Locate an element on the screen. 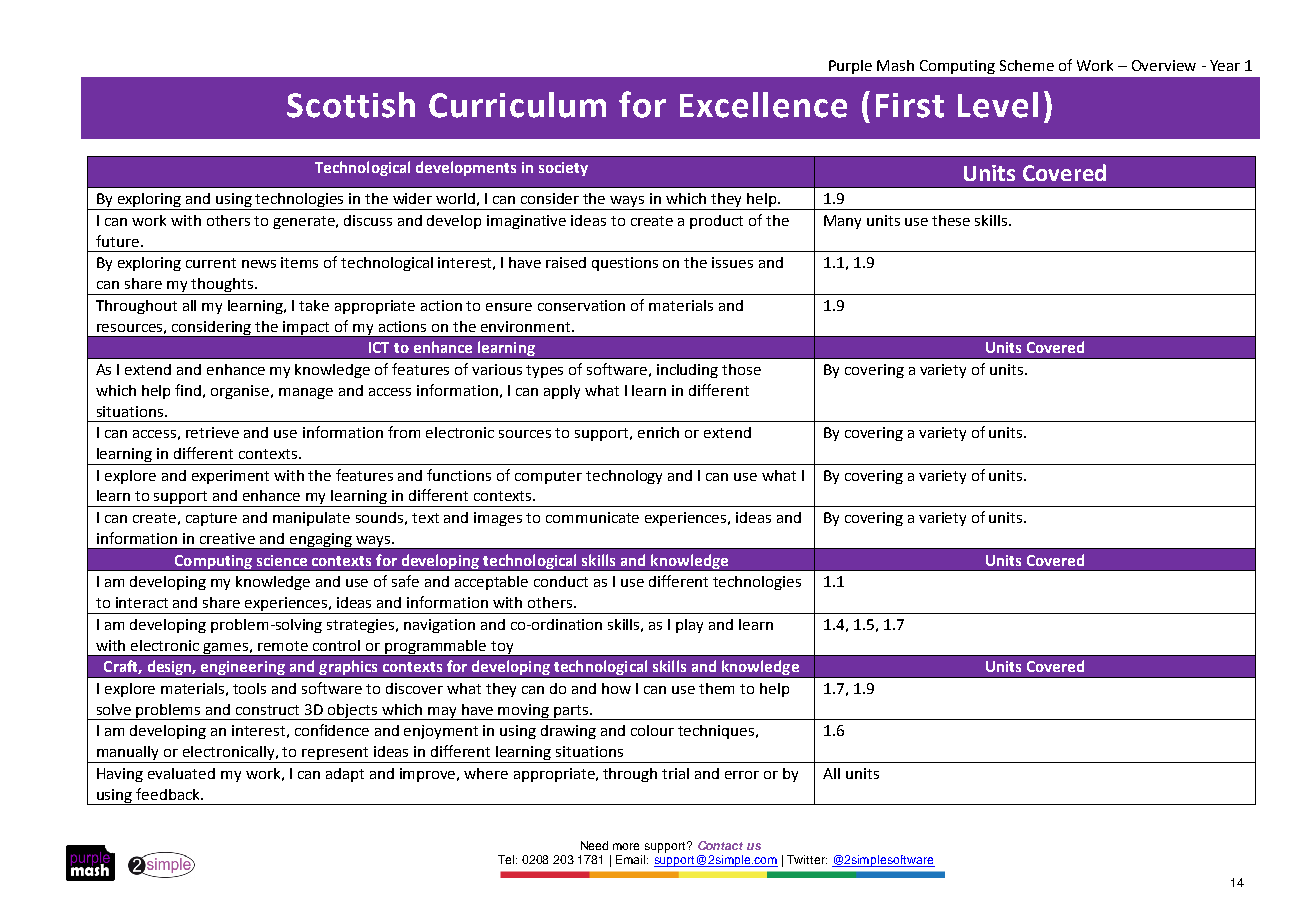 This screenshot has height=924, width=1308. Excellence is located at coordinates (763, 105).
